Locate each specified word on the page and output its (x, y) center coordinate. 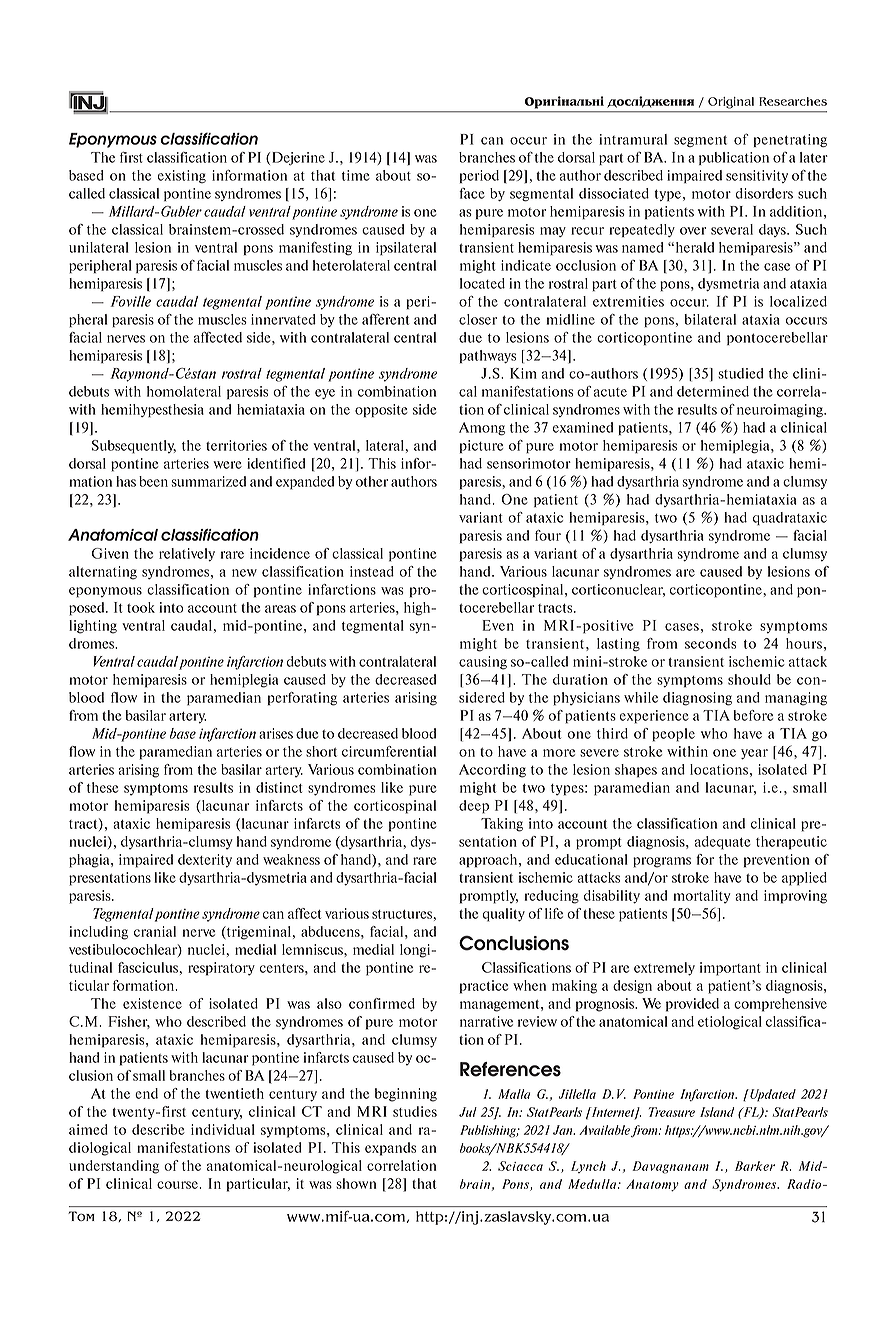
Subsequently (134, 447)
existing (182, 177)
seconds (710, 643)
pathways (488, 356)
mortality (701, 897)
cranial (155, 931)
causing (483, 663)
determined (713, 391)
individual (223, 1129)
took (141, 607)
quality (503, 915)
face (472, 193)
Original (731, 103)
